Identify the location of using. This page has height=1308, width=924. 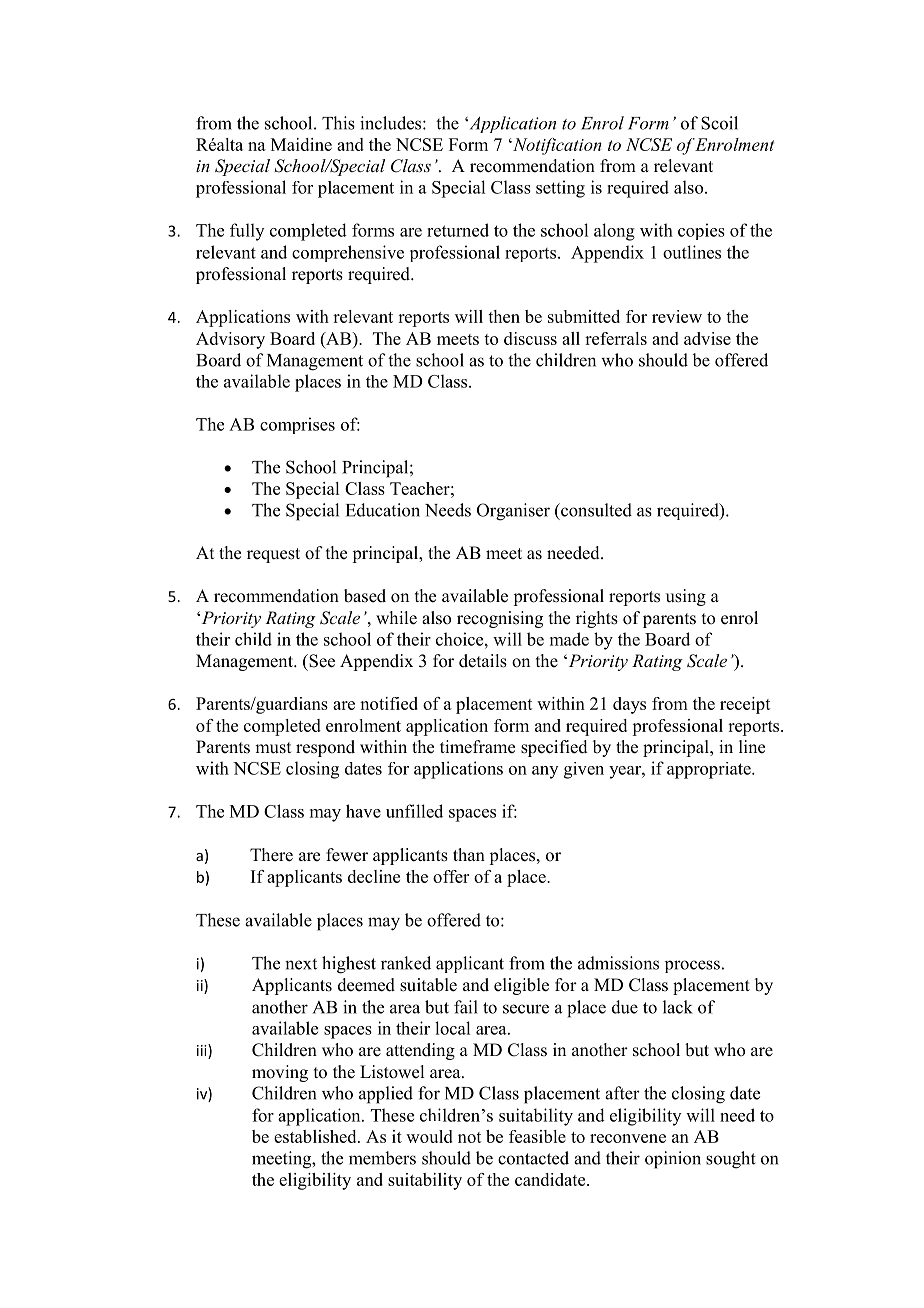
(686, 597).
